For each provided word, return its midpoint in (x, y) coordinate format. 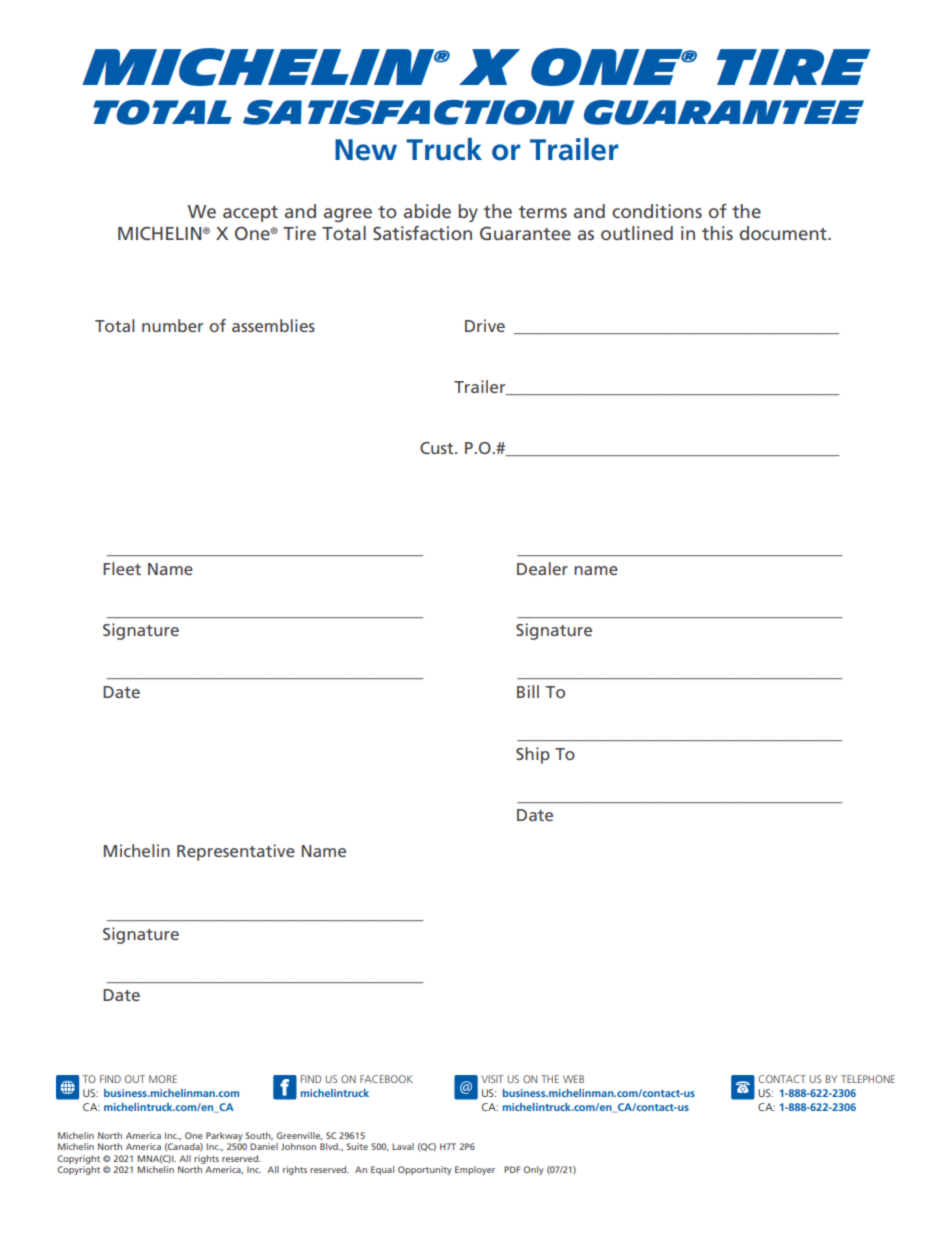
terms (542, 212)
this (717, 233)
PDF (512, 1169)
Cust (438, 448)
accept (250, 214)
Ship (533, 755)
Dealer (542, 568)
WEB (573, 1079)
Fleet (122, 568)
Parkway (225, 1138)
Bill (528, 691)
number (173, 325)
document (784, 233)
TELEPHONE (868, 1079)
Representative (236, 852)
